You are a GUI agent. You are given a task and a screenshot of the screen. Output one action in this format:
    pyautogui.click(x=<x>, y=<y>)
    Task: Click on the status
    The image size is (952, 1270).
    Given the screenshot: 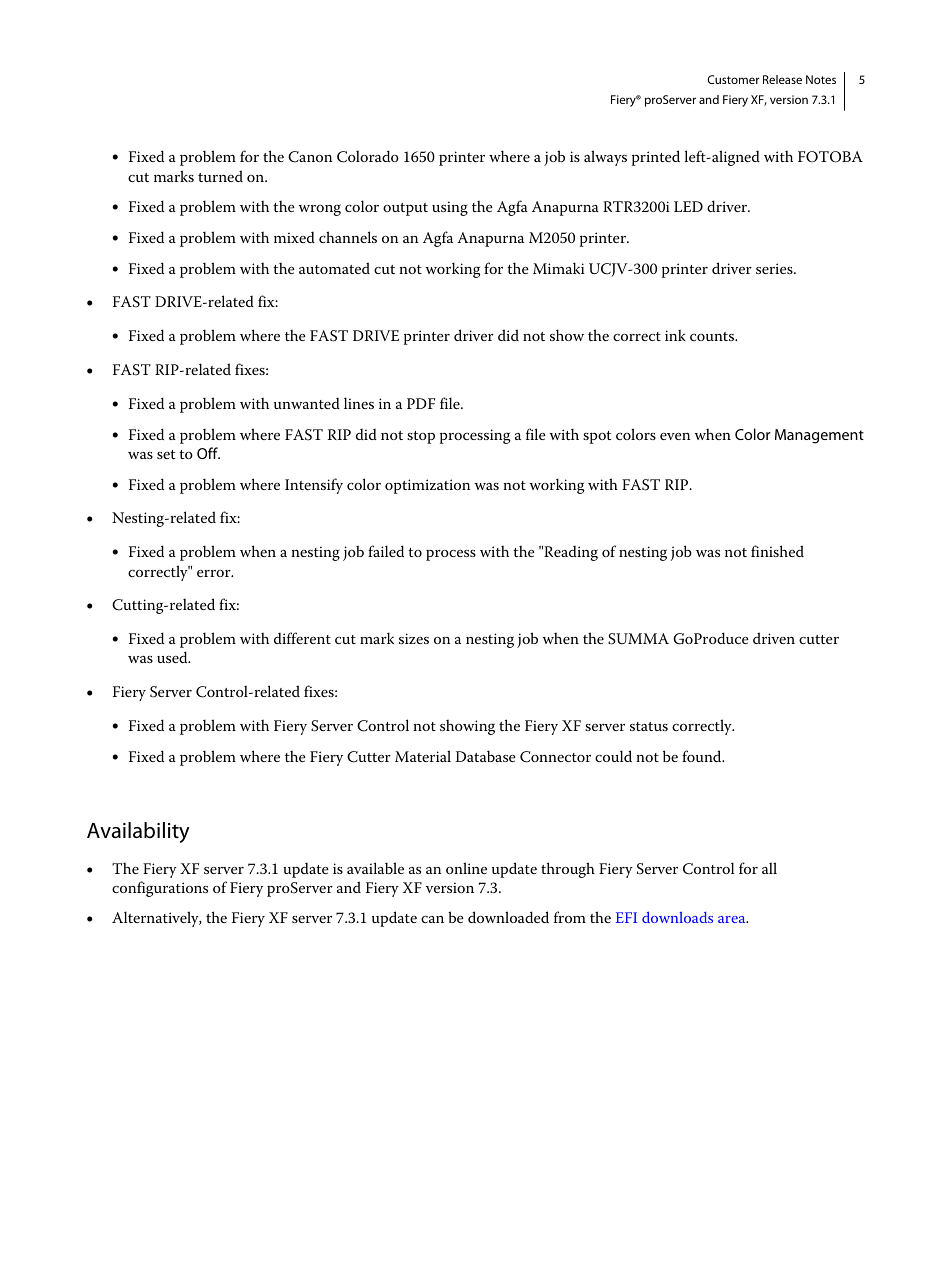 What is the action you would take?
    pyautogui.click(x=649, y=726)
